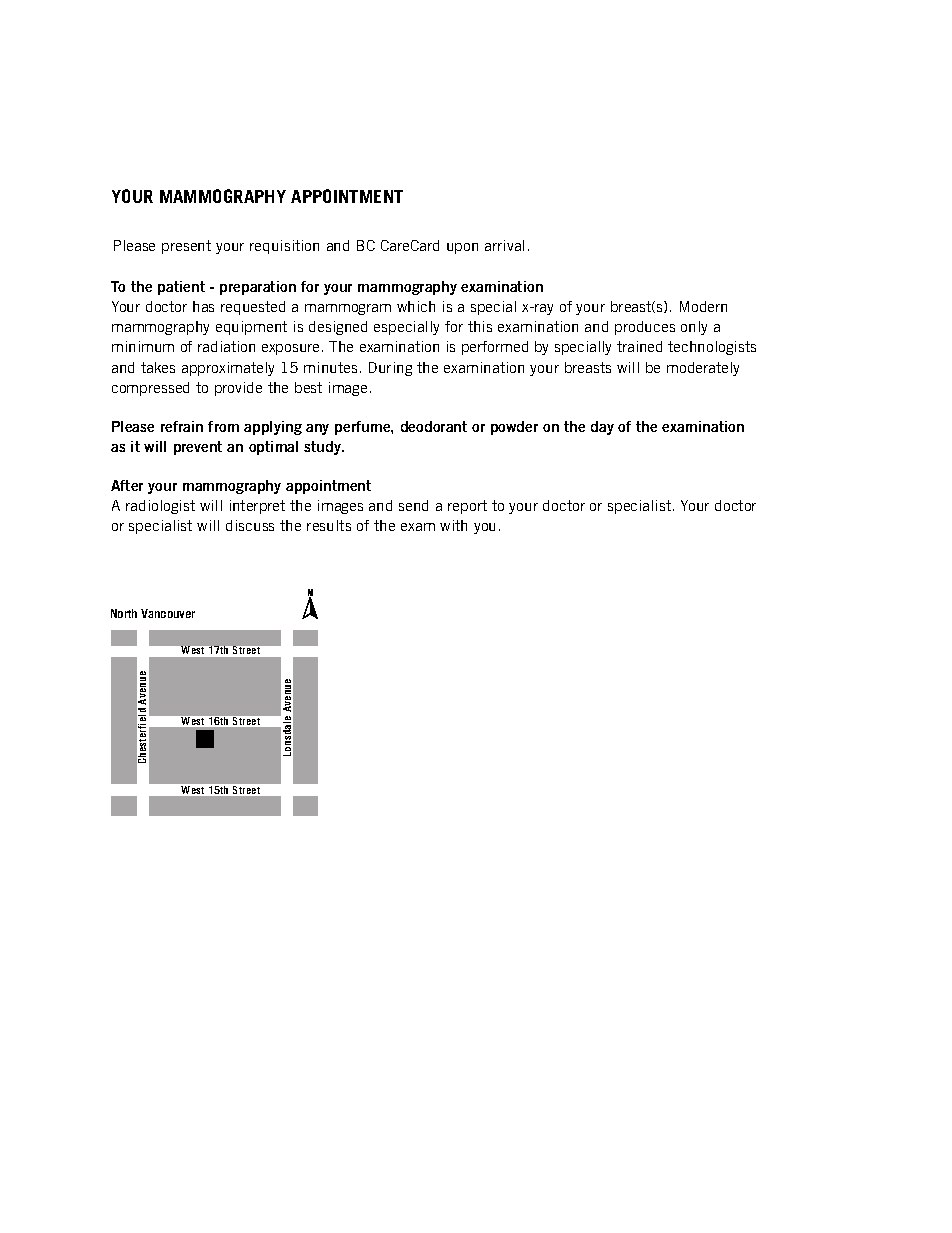 The image size is (952, 1233). What do you see at coordinates (453, 525) in the document?
I see `with` at bounding box center [453, 525].
